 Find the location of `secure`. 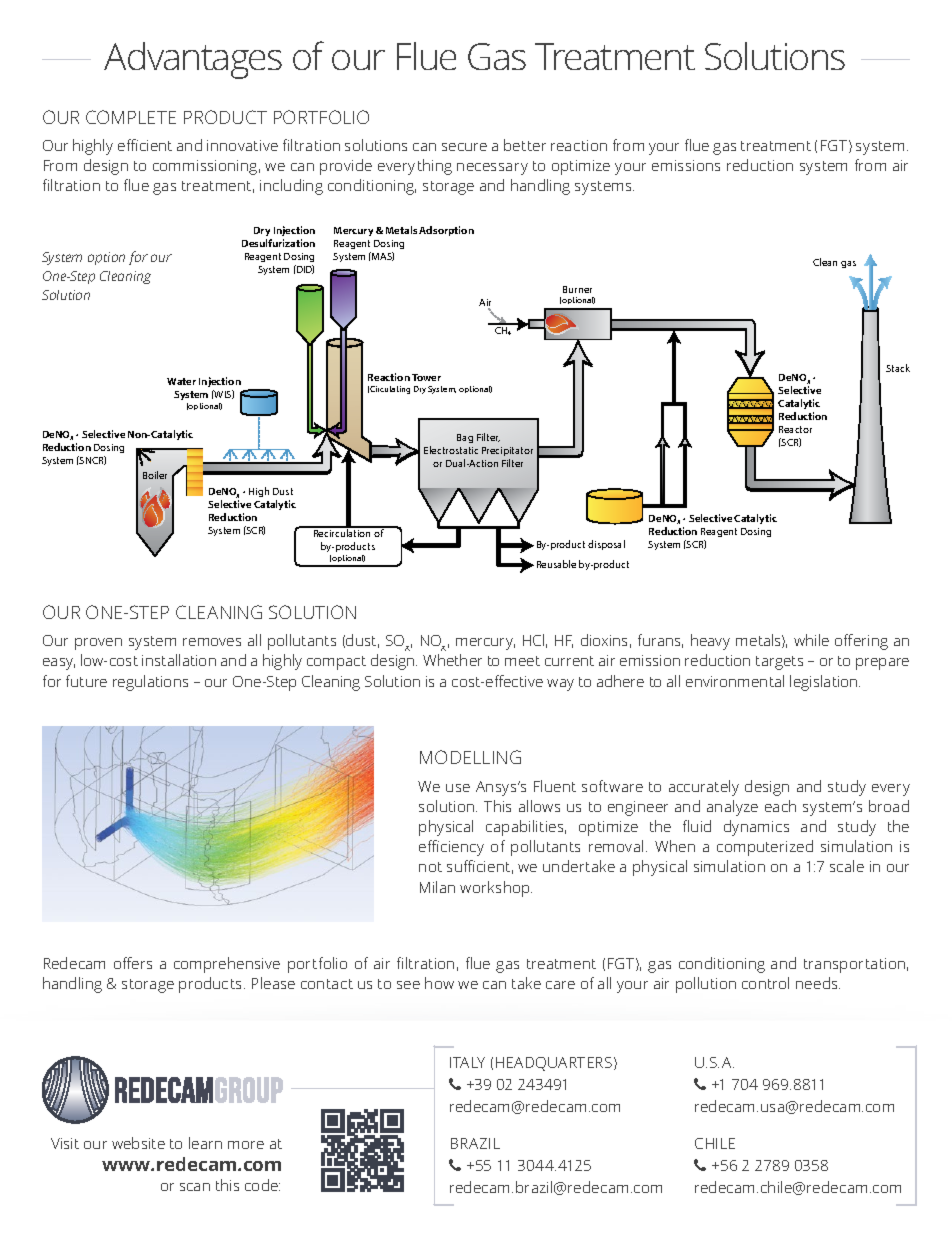

secure is located at coordinates (464, 147).
